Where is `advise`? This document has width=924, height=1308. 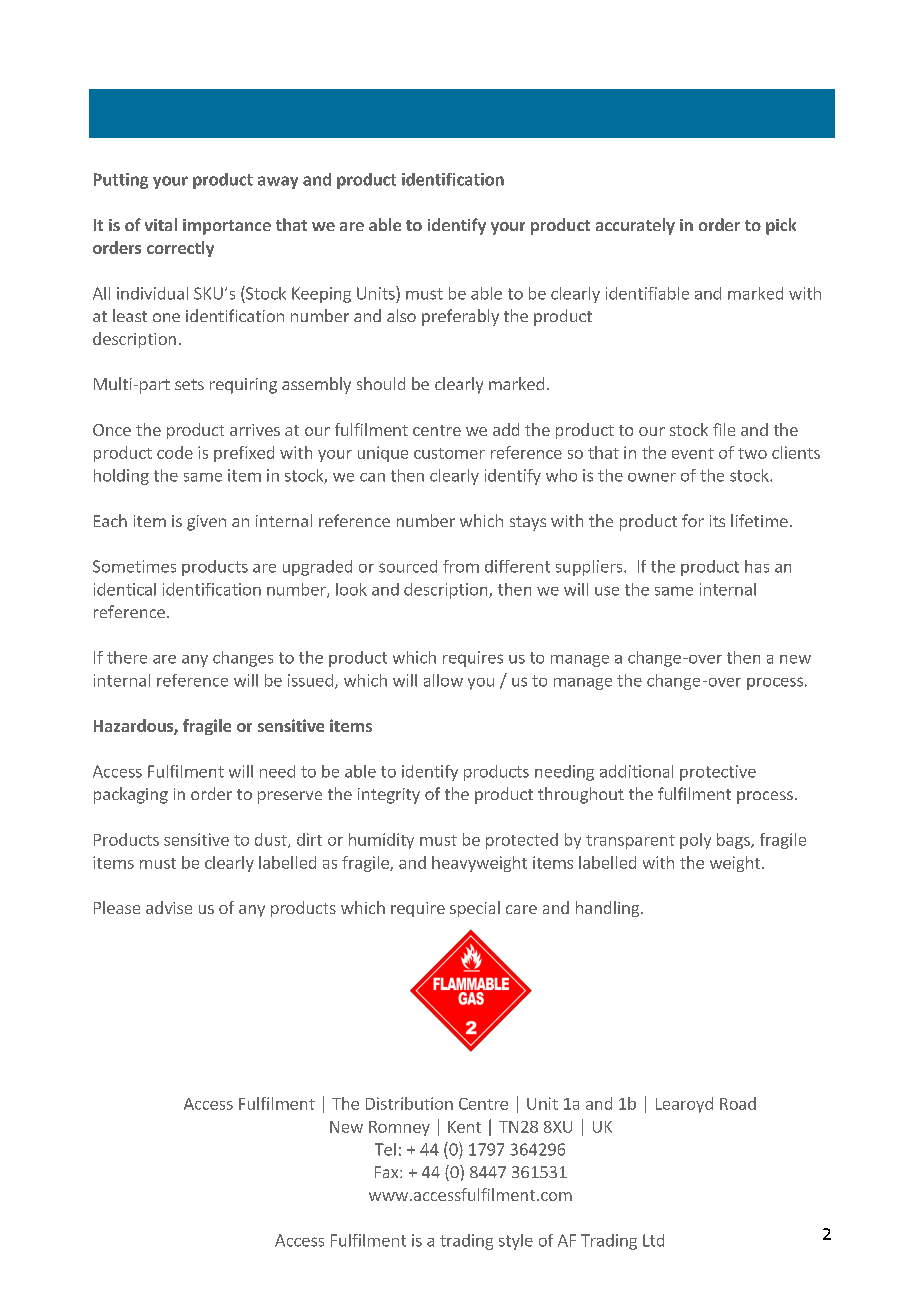 advise is located at coordinates (169, 907).
